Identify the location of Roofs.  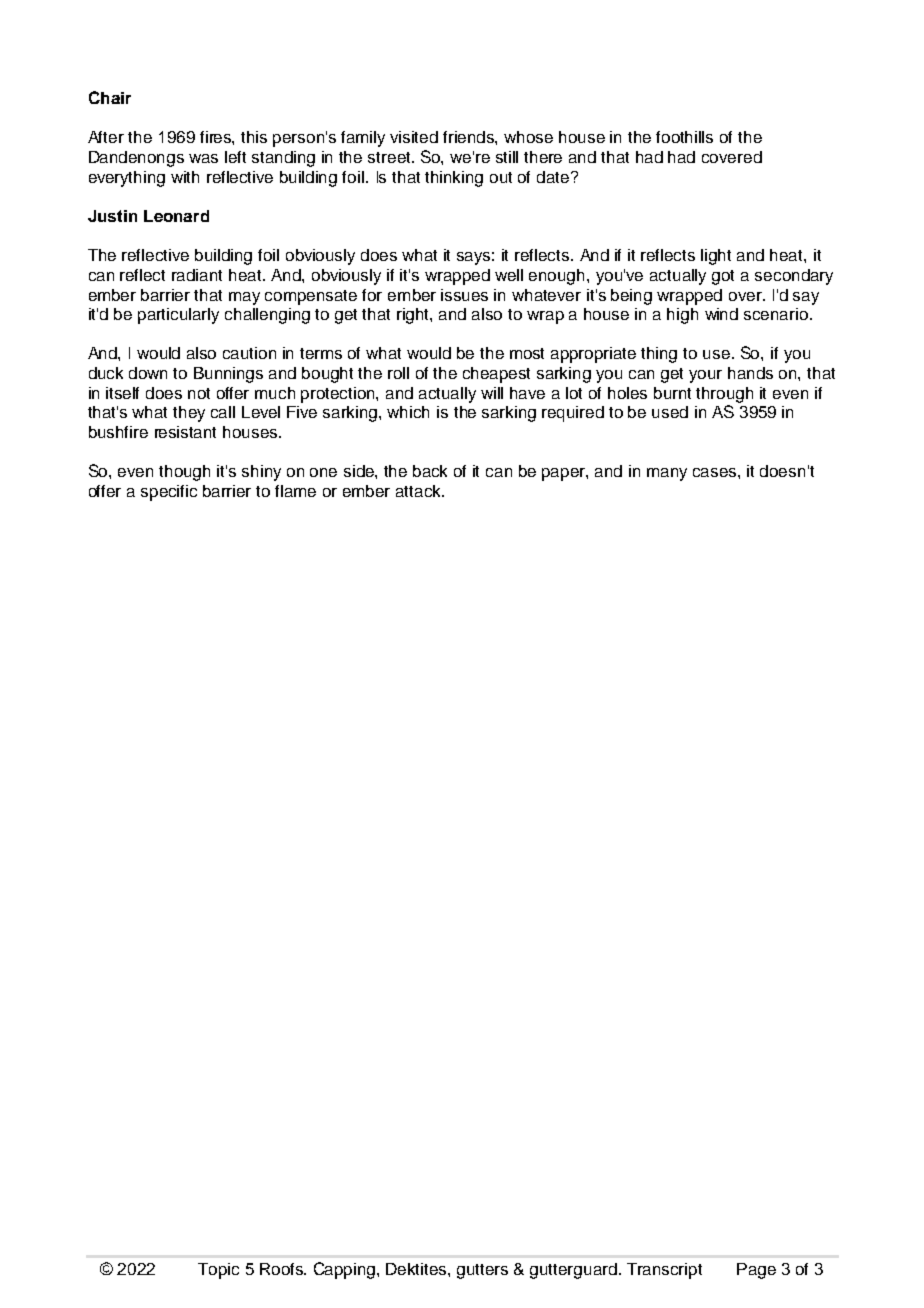
(283, 1269).
